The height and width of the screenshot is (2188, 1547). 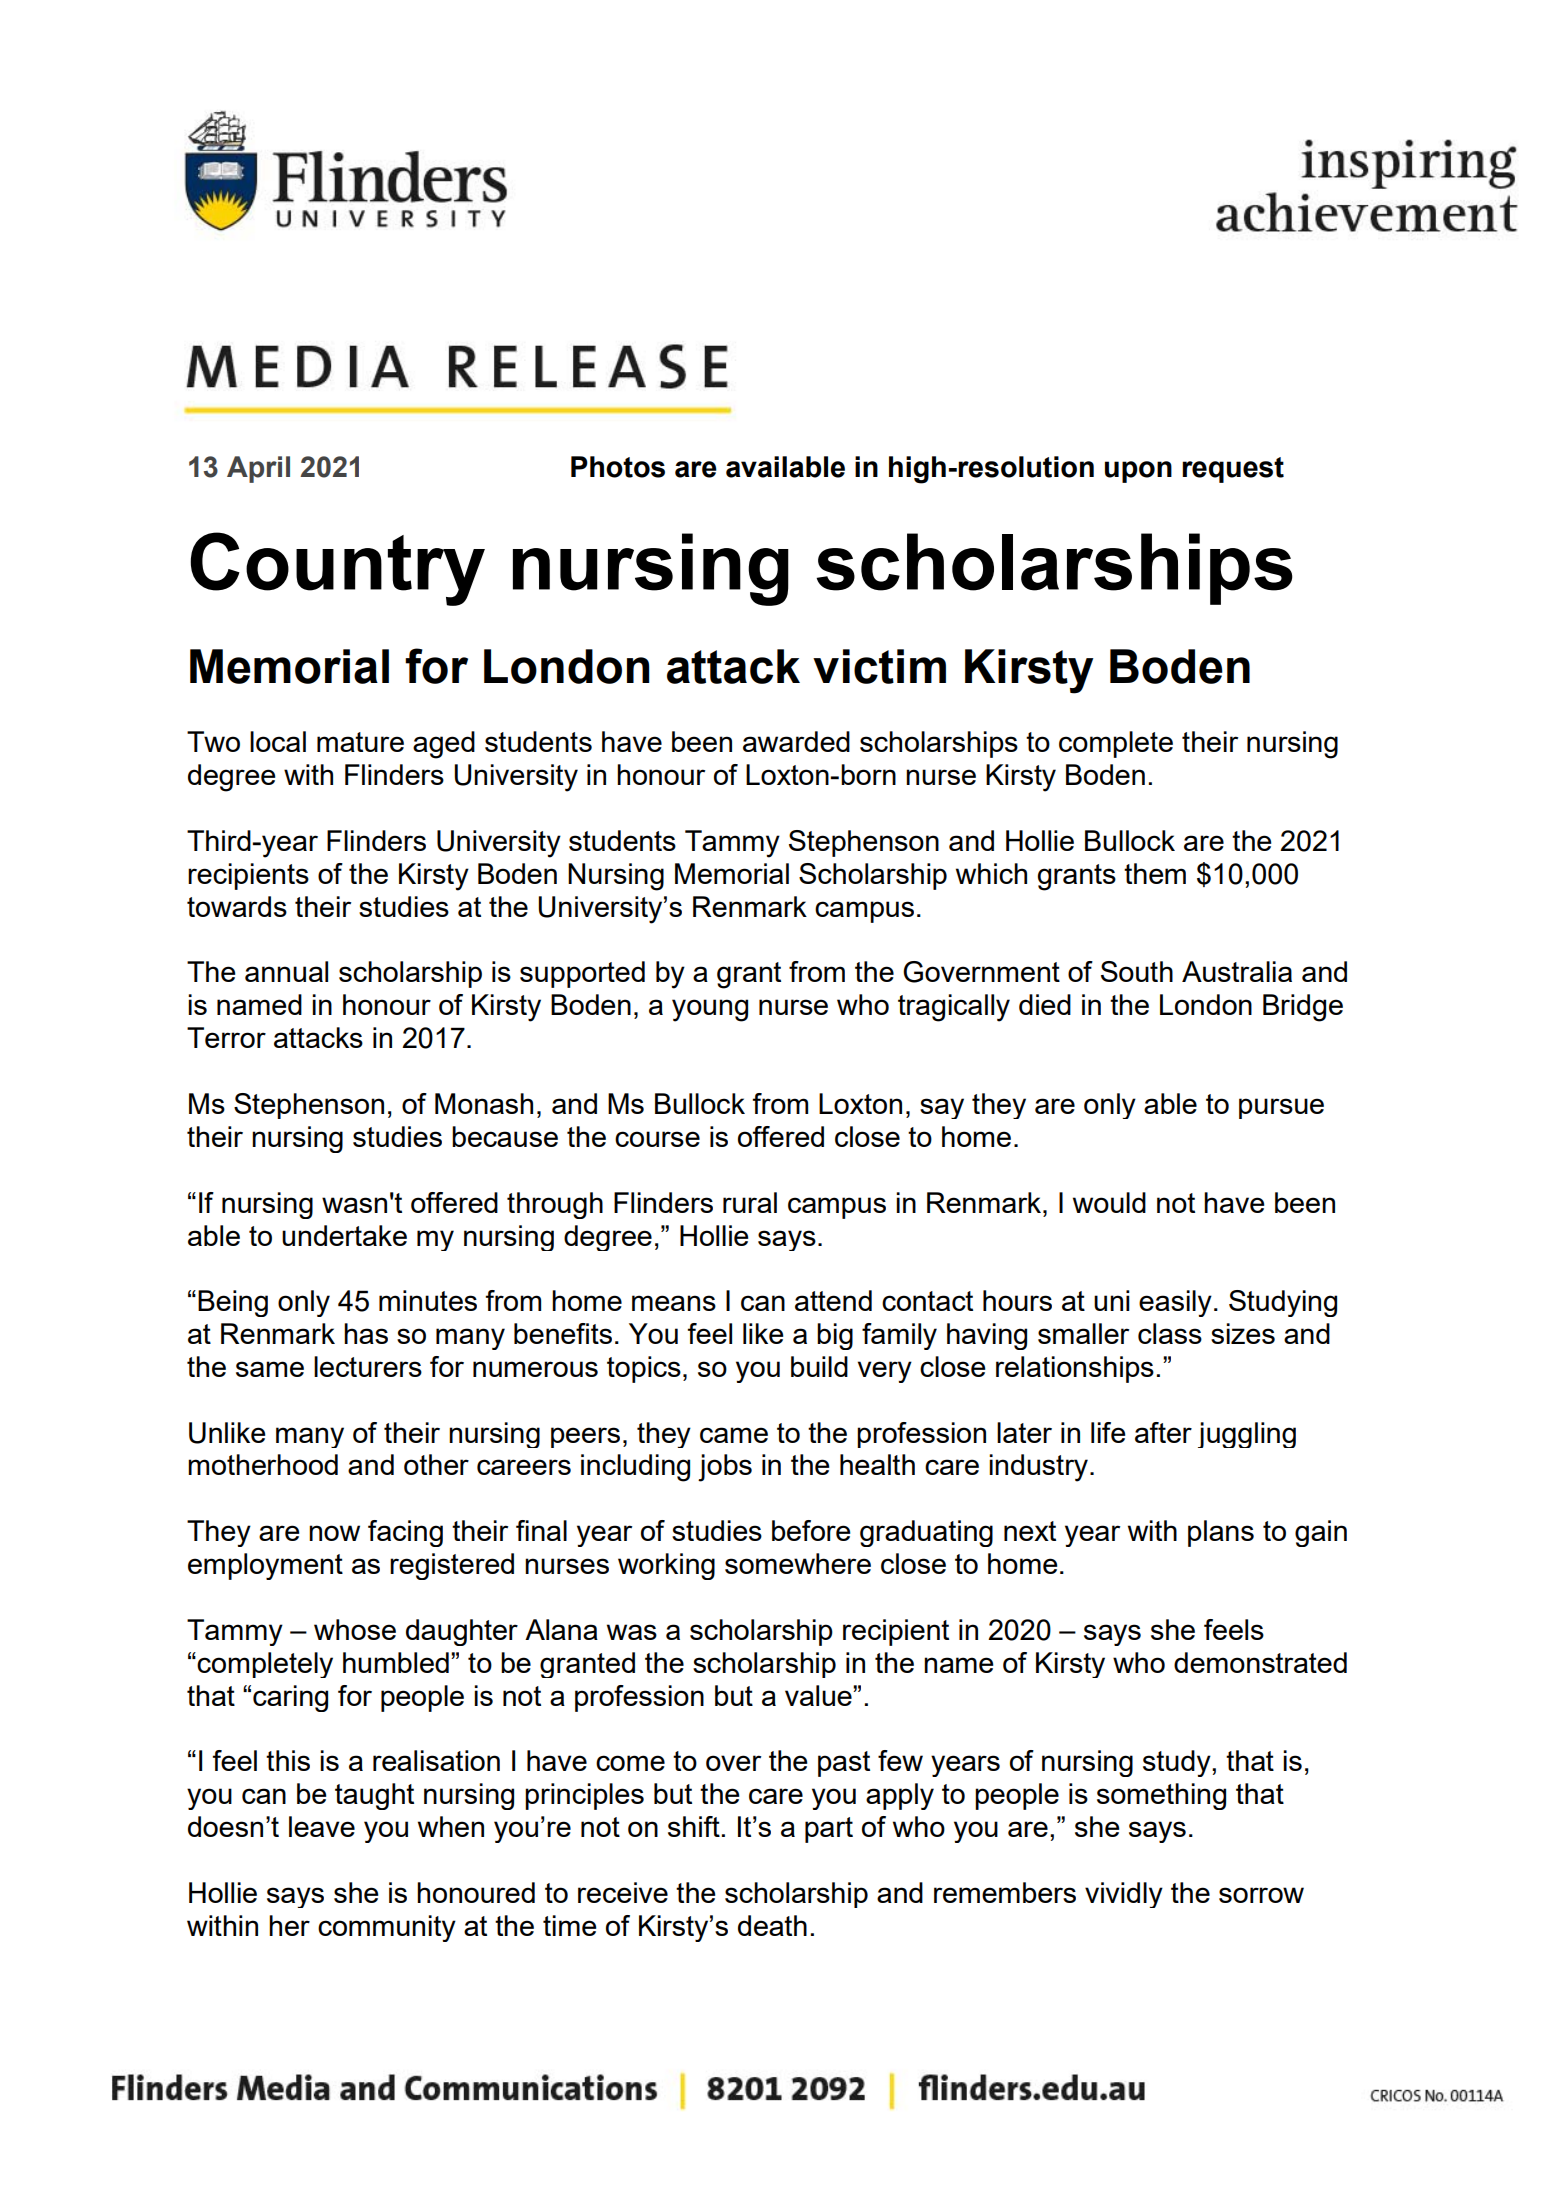 What do you see at coordinates (1233, 470) in the screenshot?
I see `request` at bounding box center [1233, 470].
